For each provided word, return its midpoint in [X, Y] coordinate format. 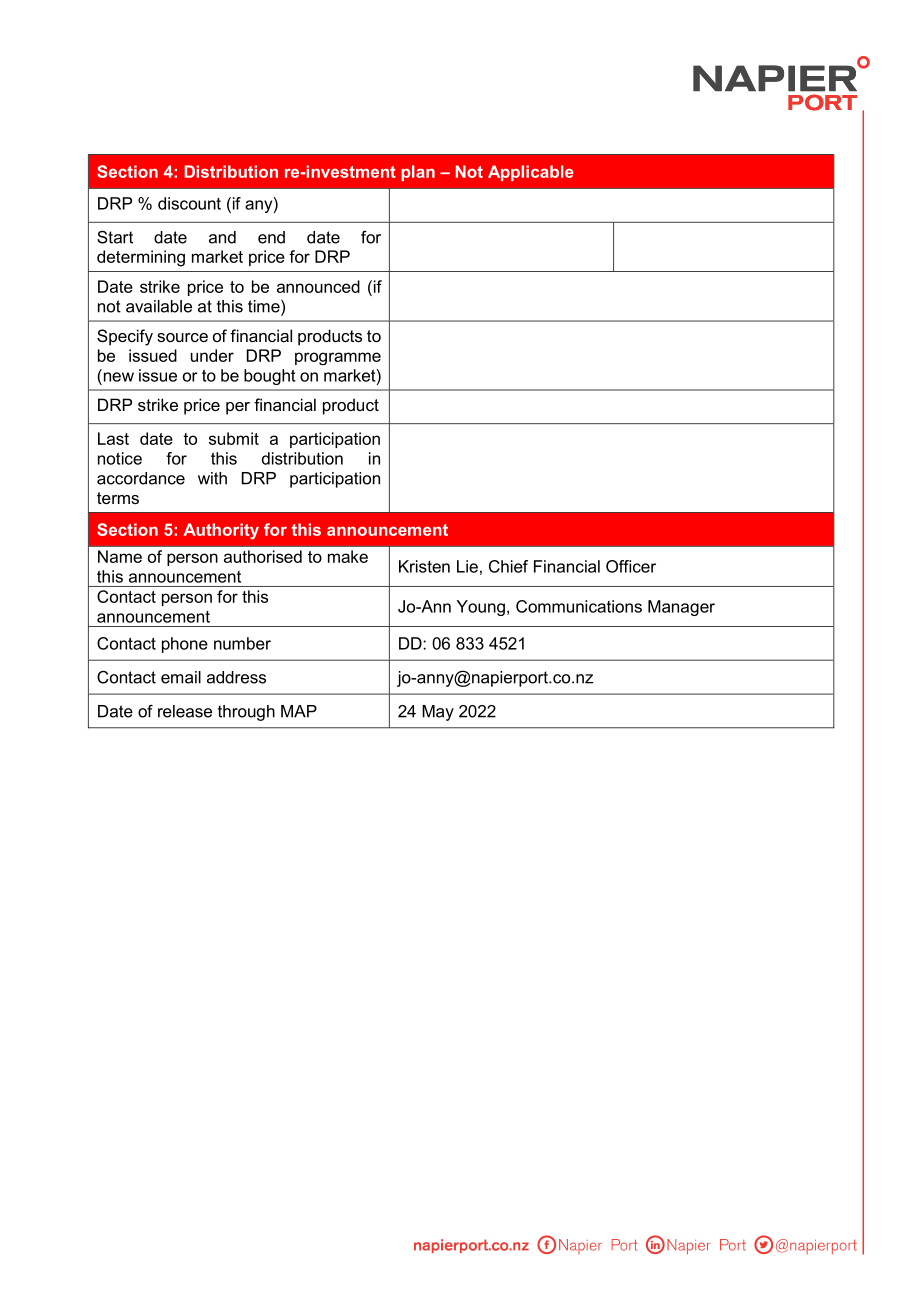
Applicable [531, 173]
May [438, 713]
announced [318, 286]
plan [418, 173]
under [212, 355]
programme [338, 358]
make [348, 556]
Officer [631, 566]
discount [189, 203]
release [185, 711]
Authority [221, 531]
